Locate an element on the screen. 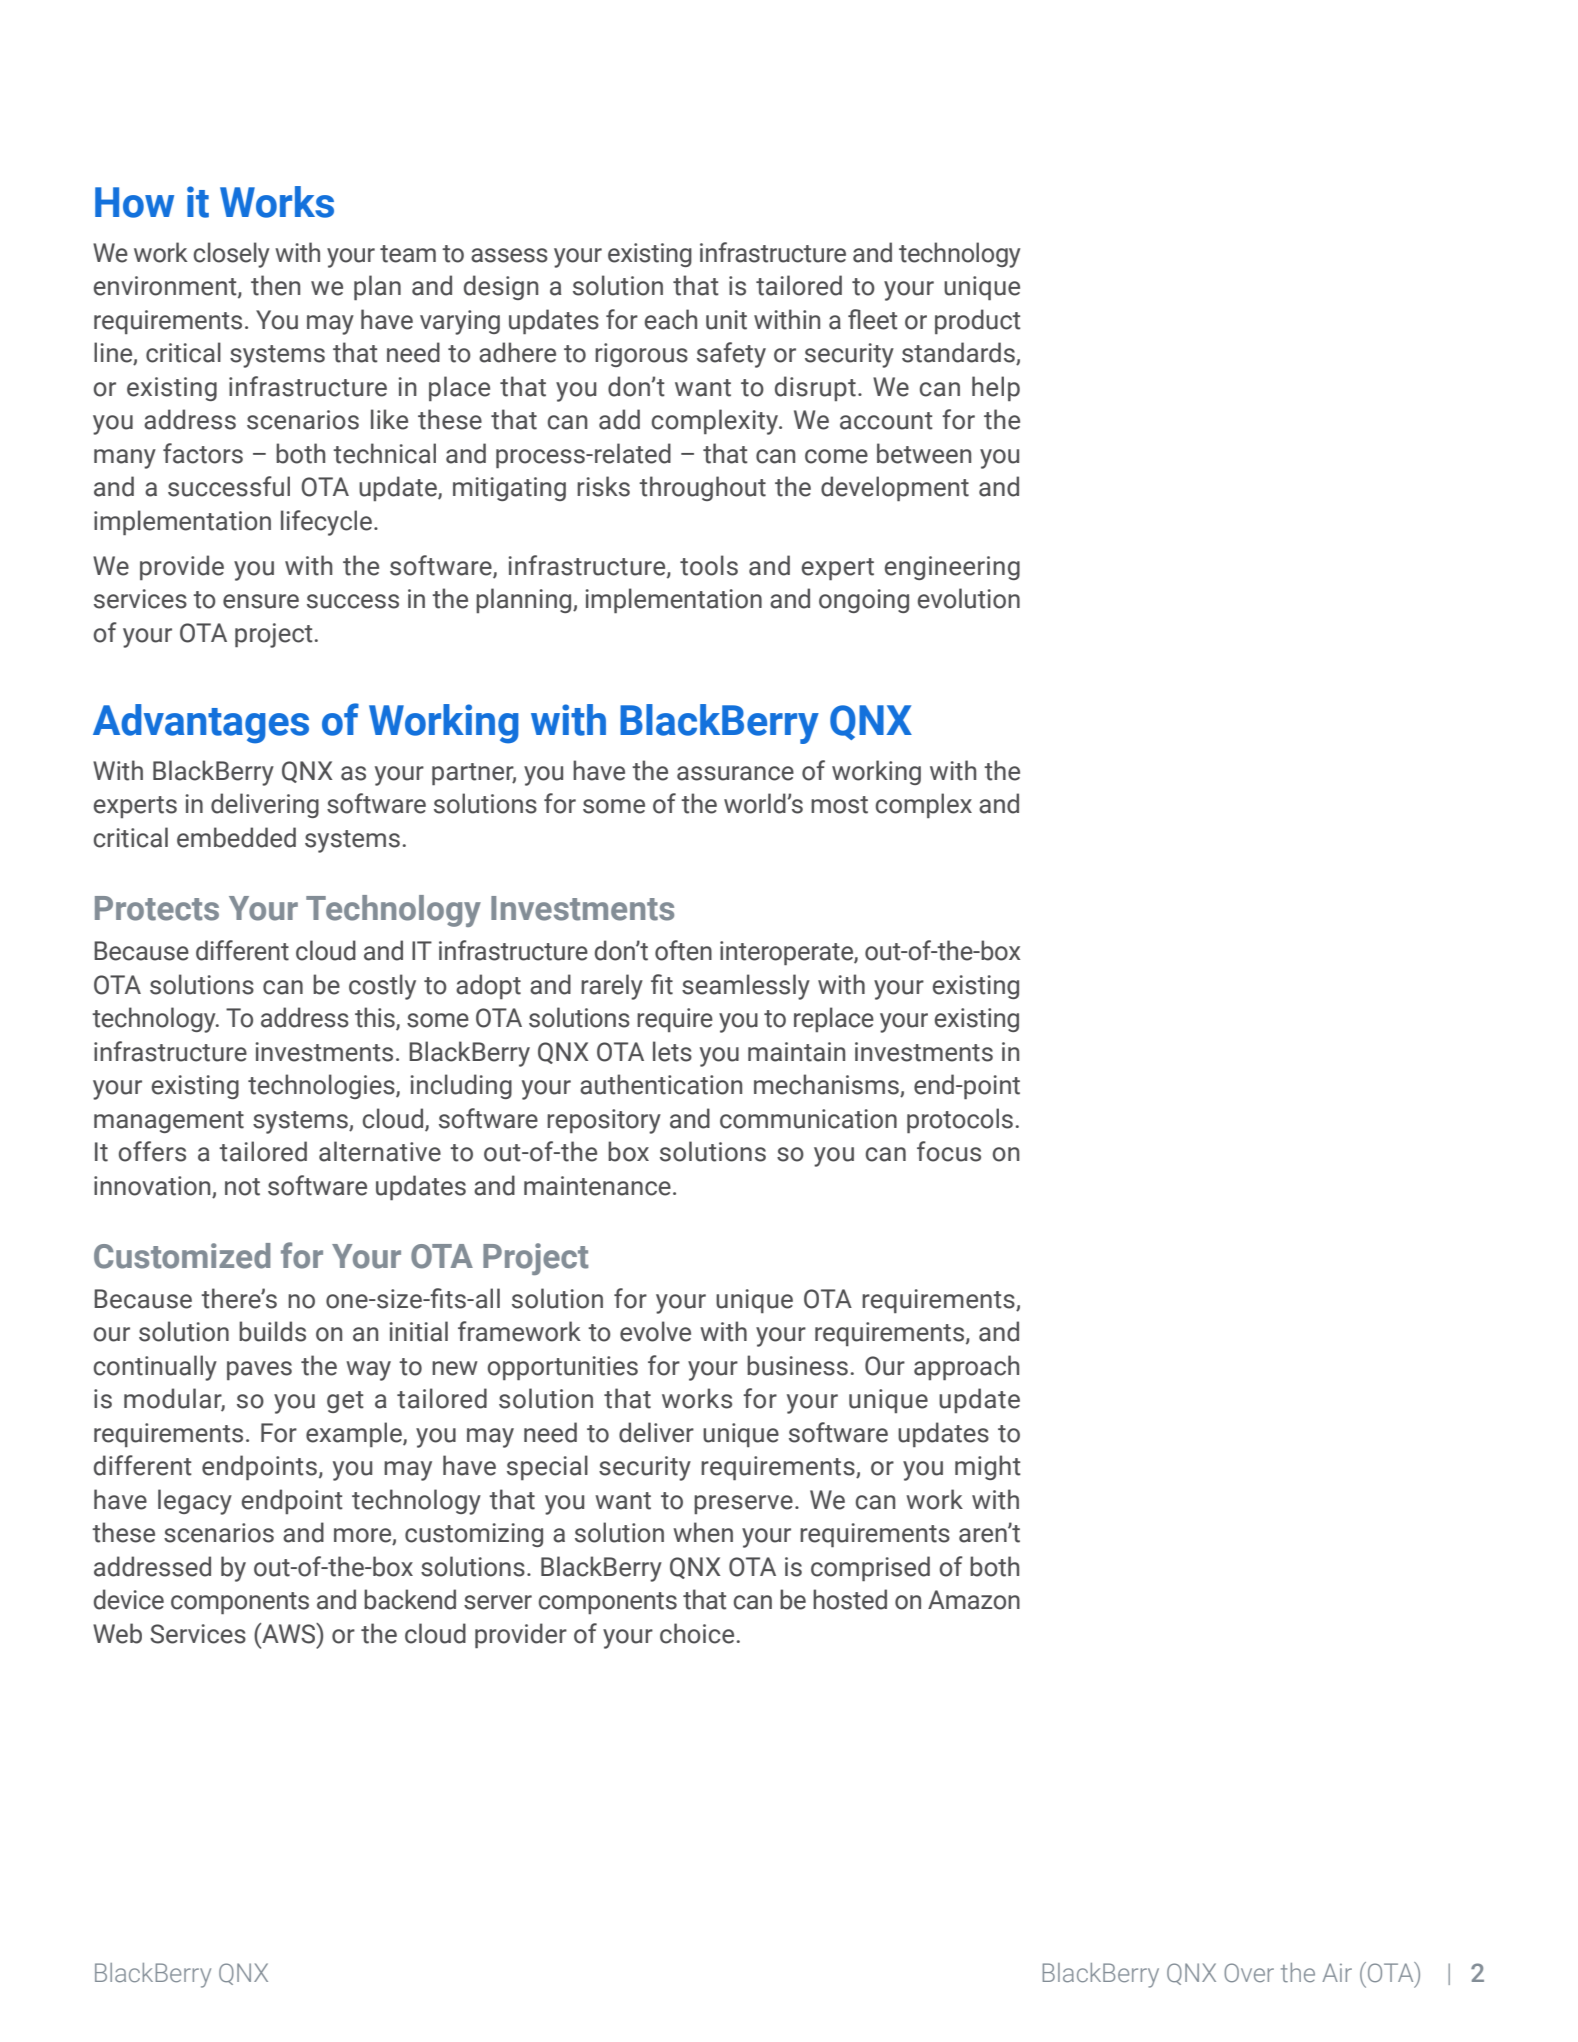 The height and width of the screenshot is (2042, 1578). closely is located at coordinates (231, 255).
